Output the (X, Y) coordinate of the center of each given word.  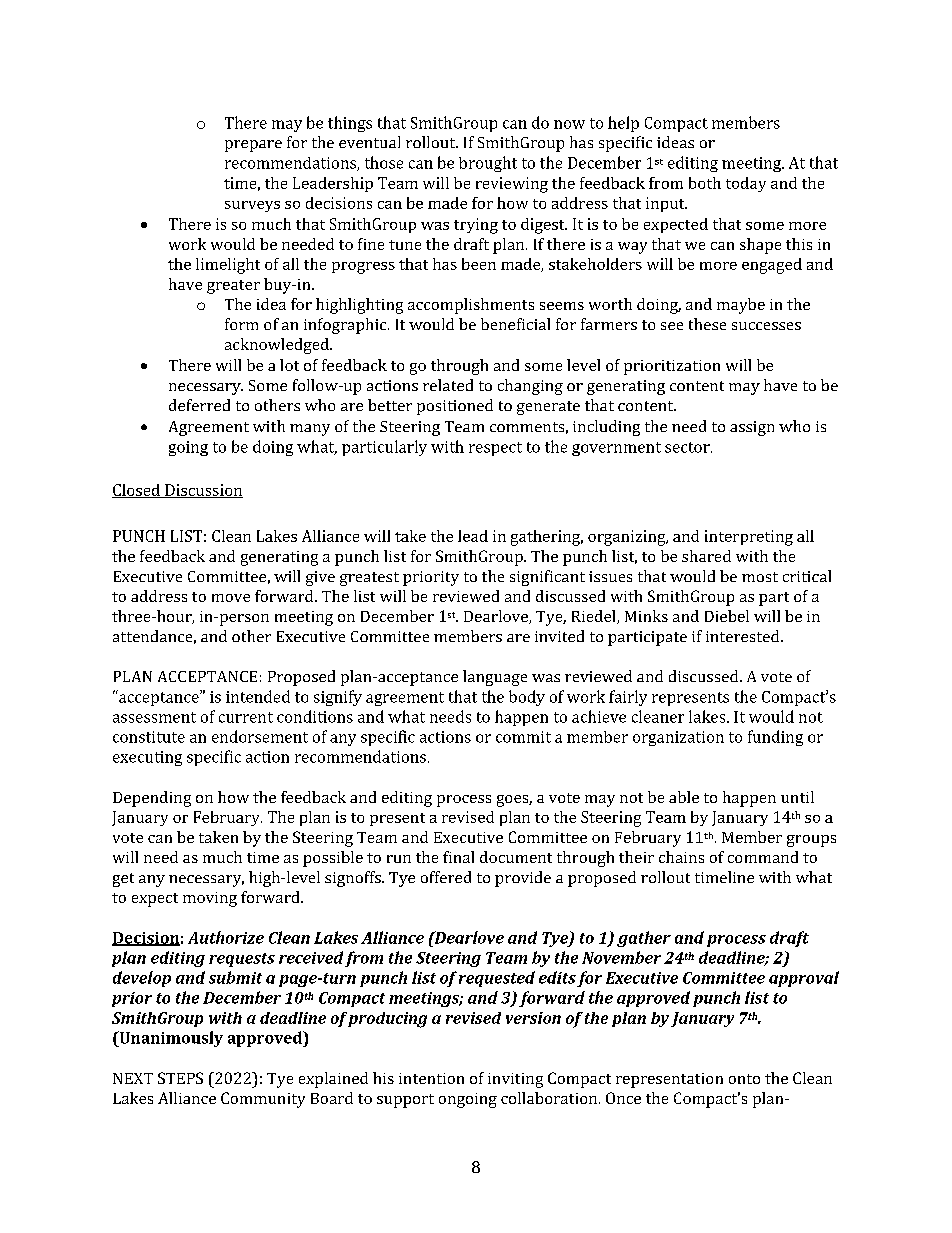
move (231, 598)
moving (210, 899)
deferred (199, 405)
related (448, 385)
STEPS (180, 1078)
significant (547, 578)
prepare (253, 146)
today (746, 184)
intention (431, 1078)
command (763, 857)
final (458, 857)
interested (744, 636)
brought (488, 164)
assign (752, 428)
